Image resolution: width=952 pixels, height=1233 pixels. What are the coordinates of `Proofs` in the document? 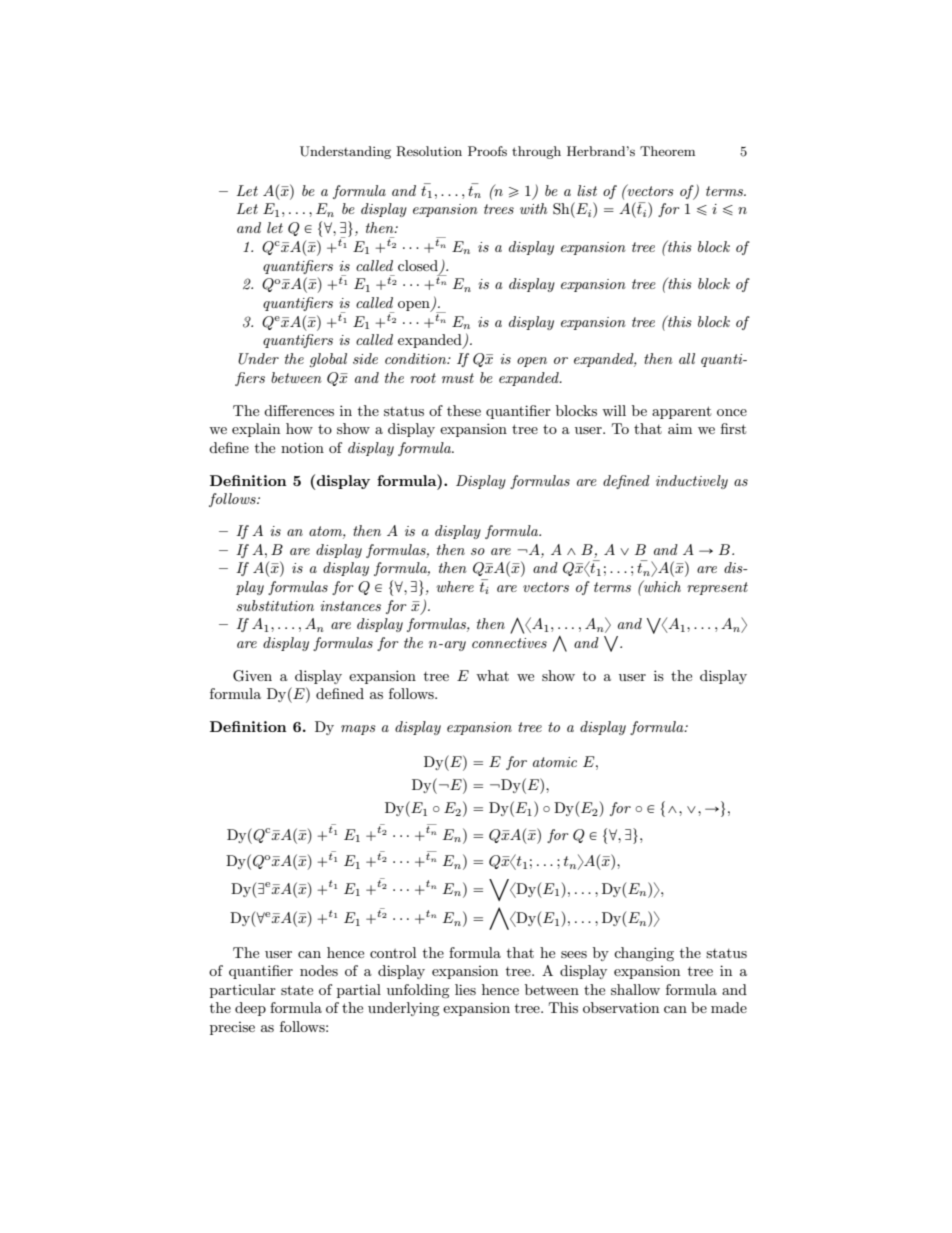 It's located at (487, 151).
